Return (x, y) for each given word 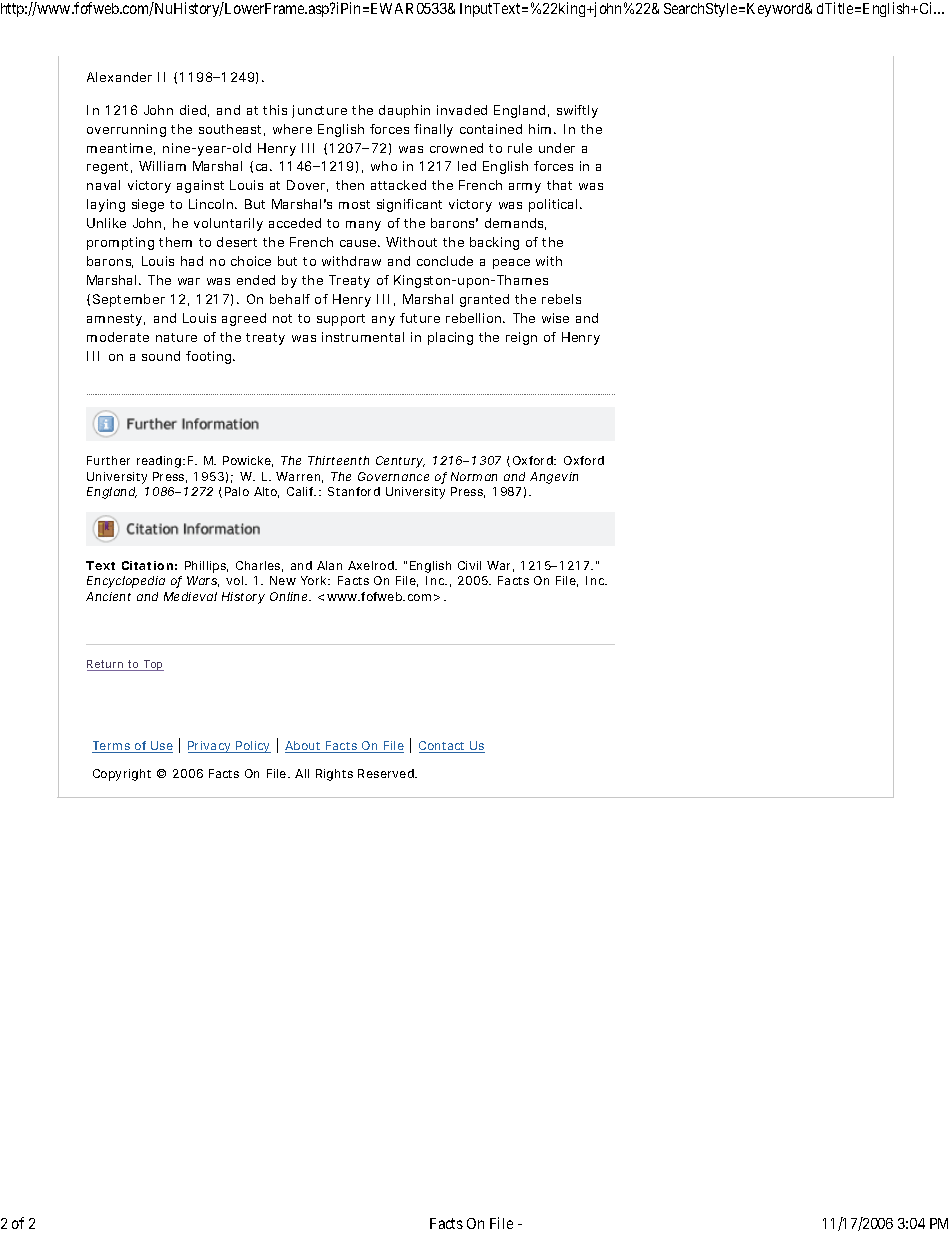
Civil (469, 565)
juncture (319, 111)
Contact (443, 747)
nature (176, 337)
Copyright (122, 775)
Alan (329, 565)
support (341, 320)
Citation (147, 565)
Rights (334, 775)
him (540, 129)
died (193, 110)
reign (521, 338)
